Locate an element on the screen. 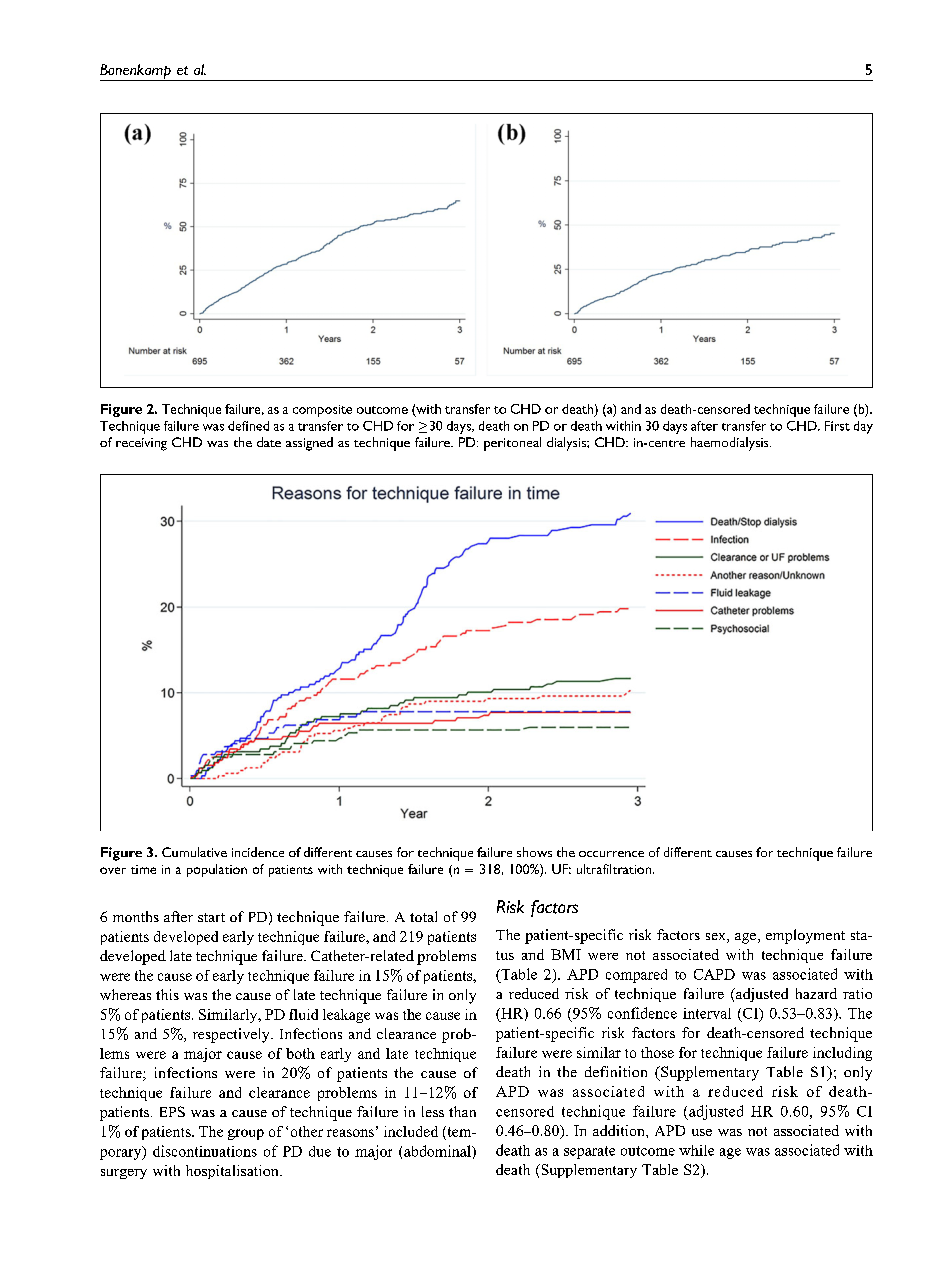 The height and width of the screenshot is (1270, 952). defined is located at coordinates (248, 426).
